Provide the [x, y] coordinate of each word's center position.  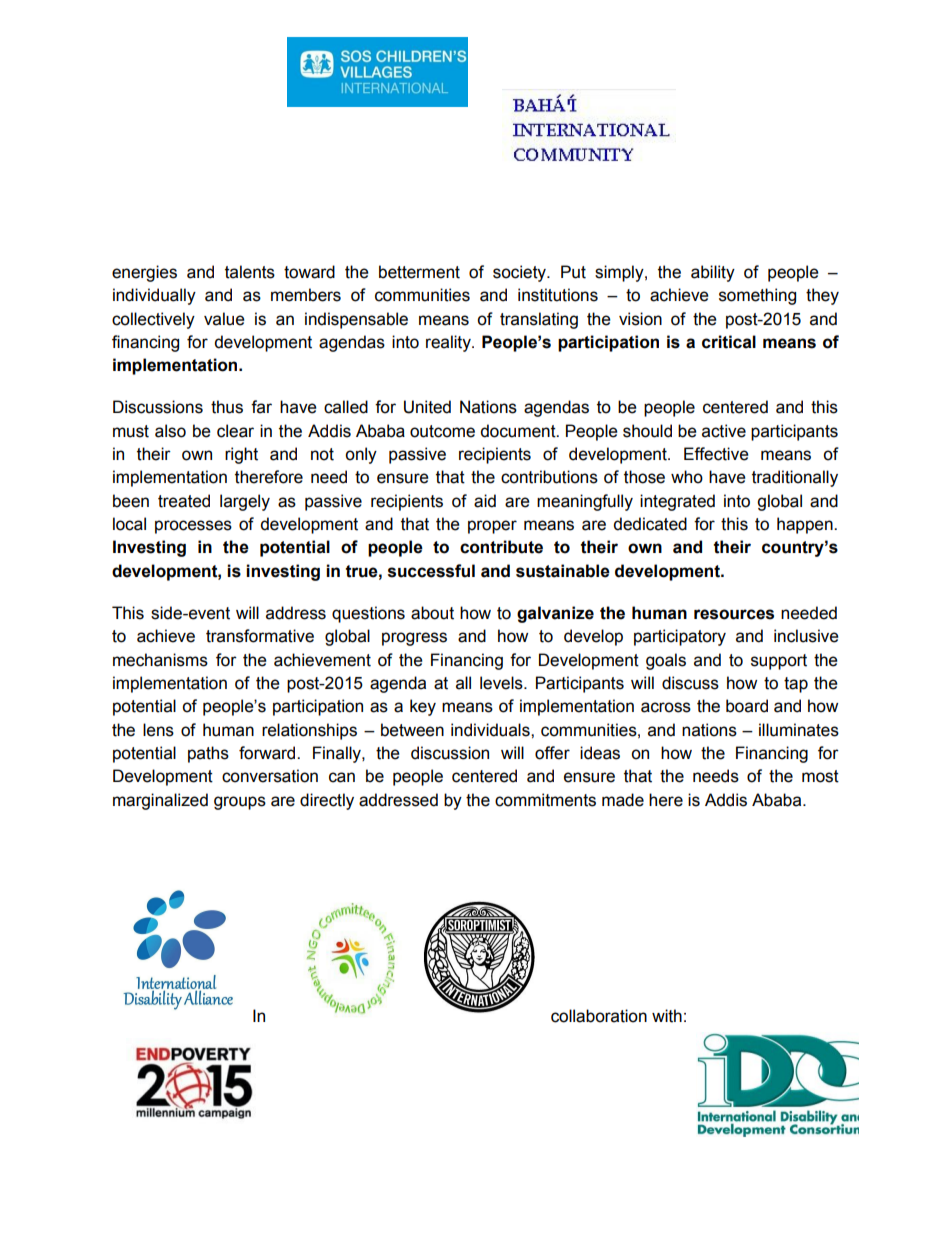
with [667, 1016]
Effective [716, 454]
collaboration [599, 1016]
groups [240, 803]
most [820, 776]
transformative [260, 636]
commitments [545, 800]
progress [414, 639]
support [779, 662]
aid [485, 501]
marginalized [160, 801]
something [757, 296]
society [520, 273]
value [224, 319]
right [241, 455]
